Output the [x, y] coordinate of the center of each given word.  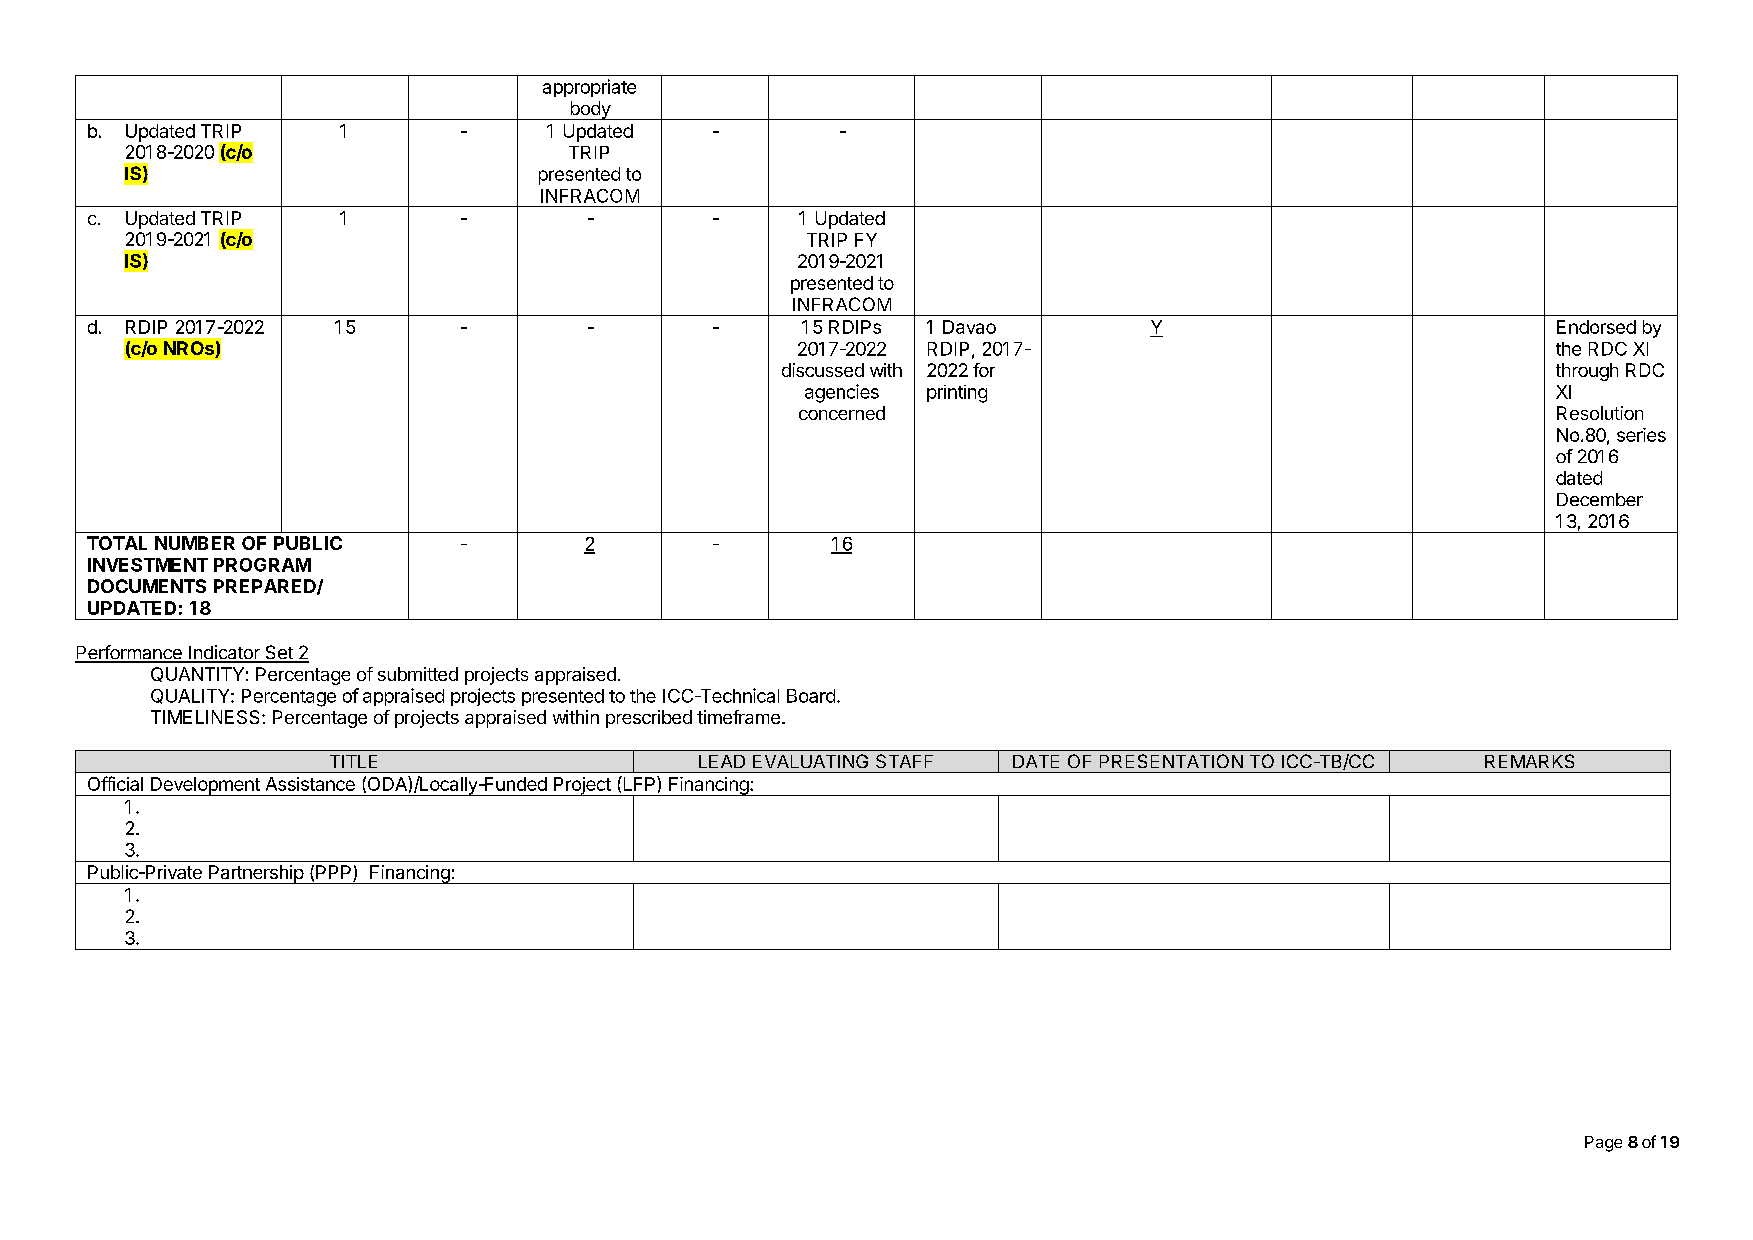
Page [1603, 1144]
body [590, 110]
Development [205, 786]
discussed [823, 370]
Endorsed [1596, 327]
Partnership [256, 874]
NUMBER [195, 543]
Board [811, 696]
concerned [842, 413]
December [1600, 499]
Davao [969, 327]
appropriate [589, 88]
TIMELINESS [207, 717]
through [1587, 372]
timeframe [738, 717]
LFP [639, 783]
